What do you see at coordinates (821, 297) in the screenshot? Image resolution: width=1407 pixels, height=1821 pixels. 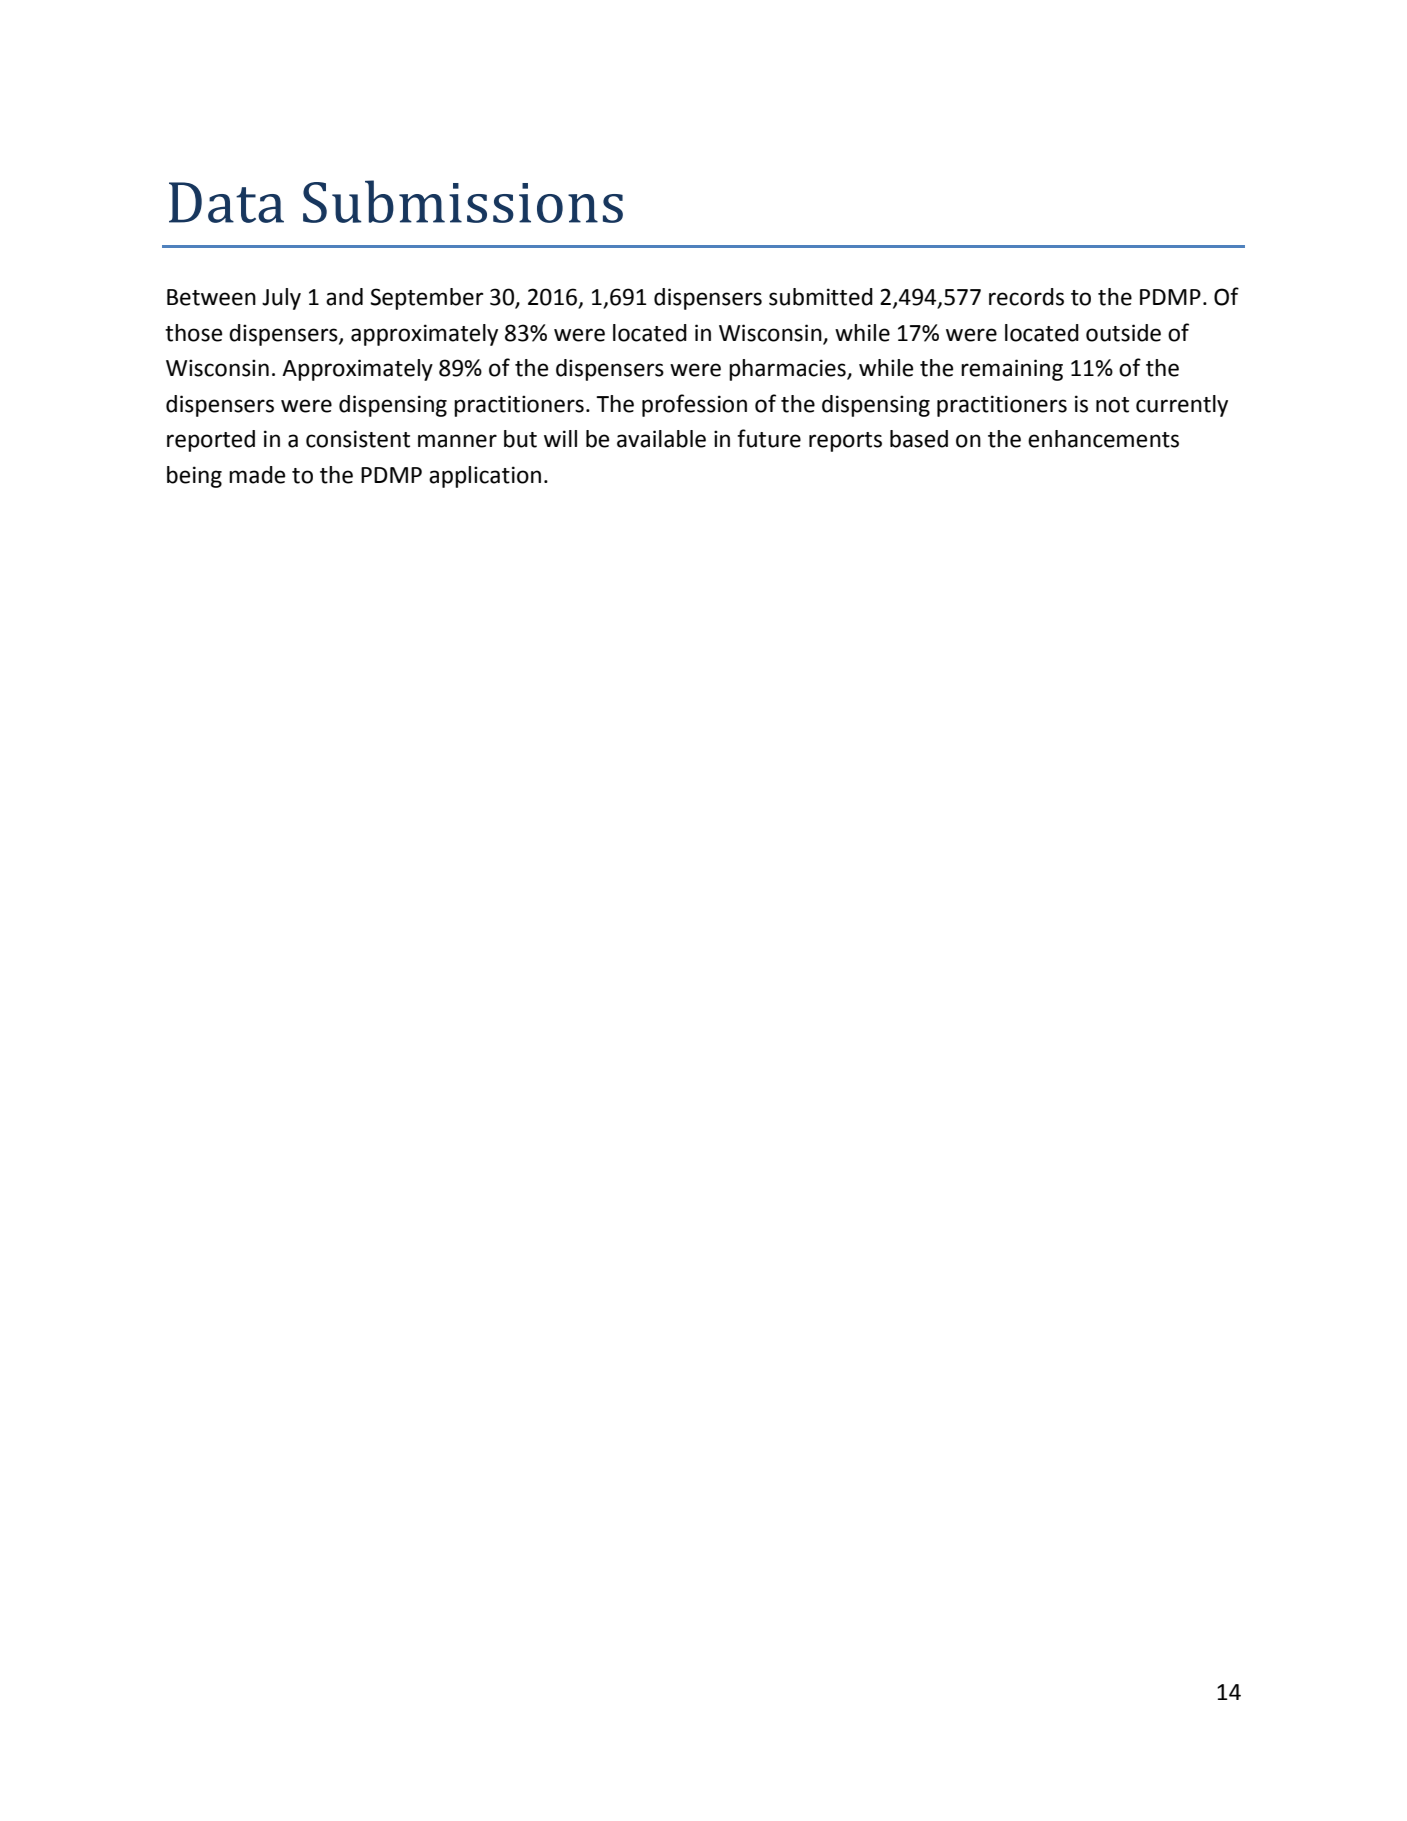 I see `submitted` at bounding box center [821, 297].
